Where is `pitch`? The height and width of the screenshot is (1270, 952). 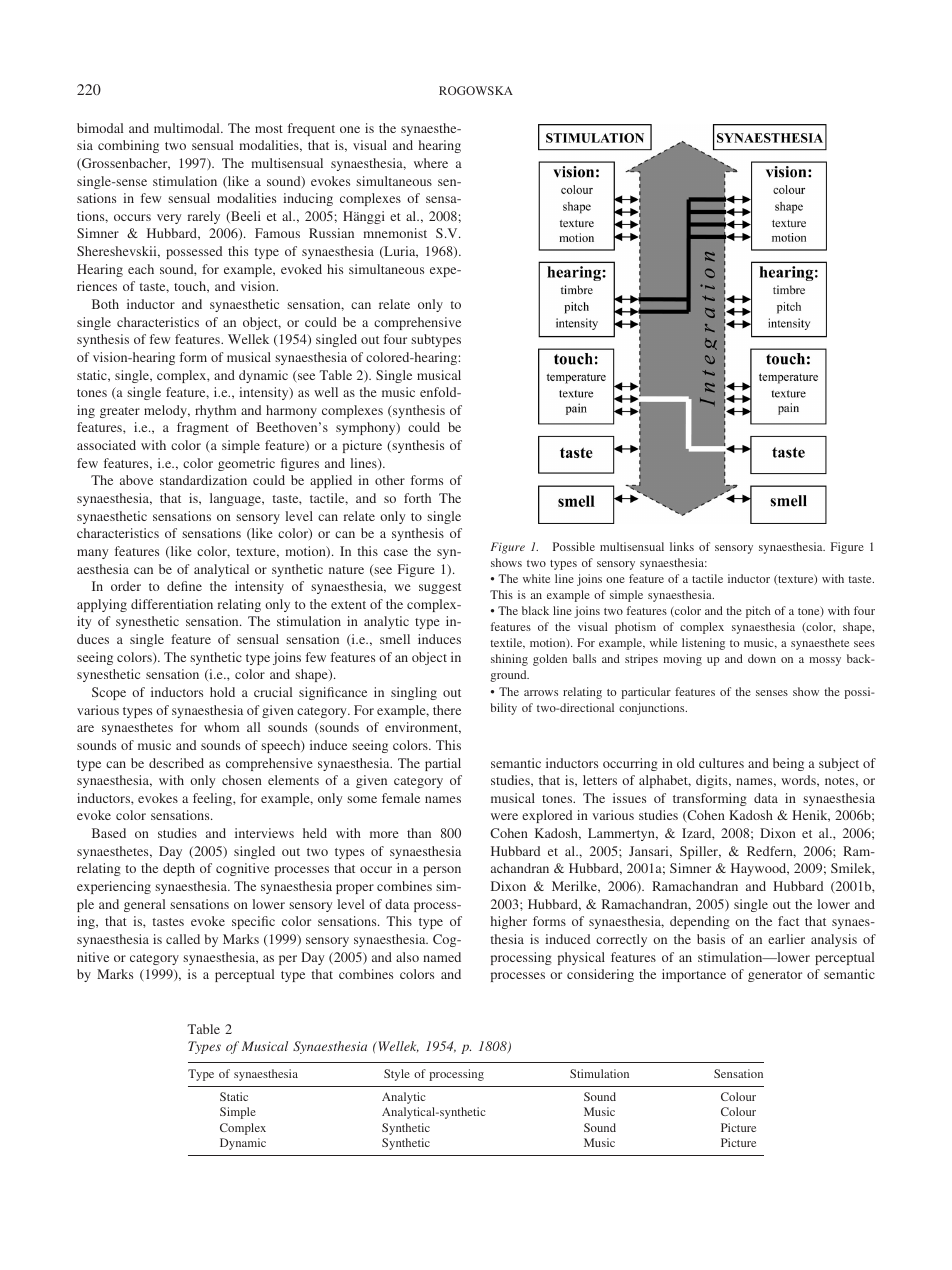 pitch is located at coordinates (758, 612).
